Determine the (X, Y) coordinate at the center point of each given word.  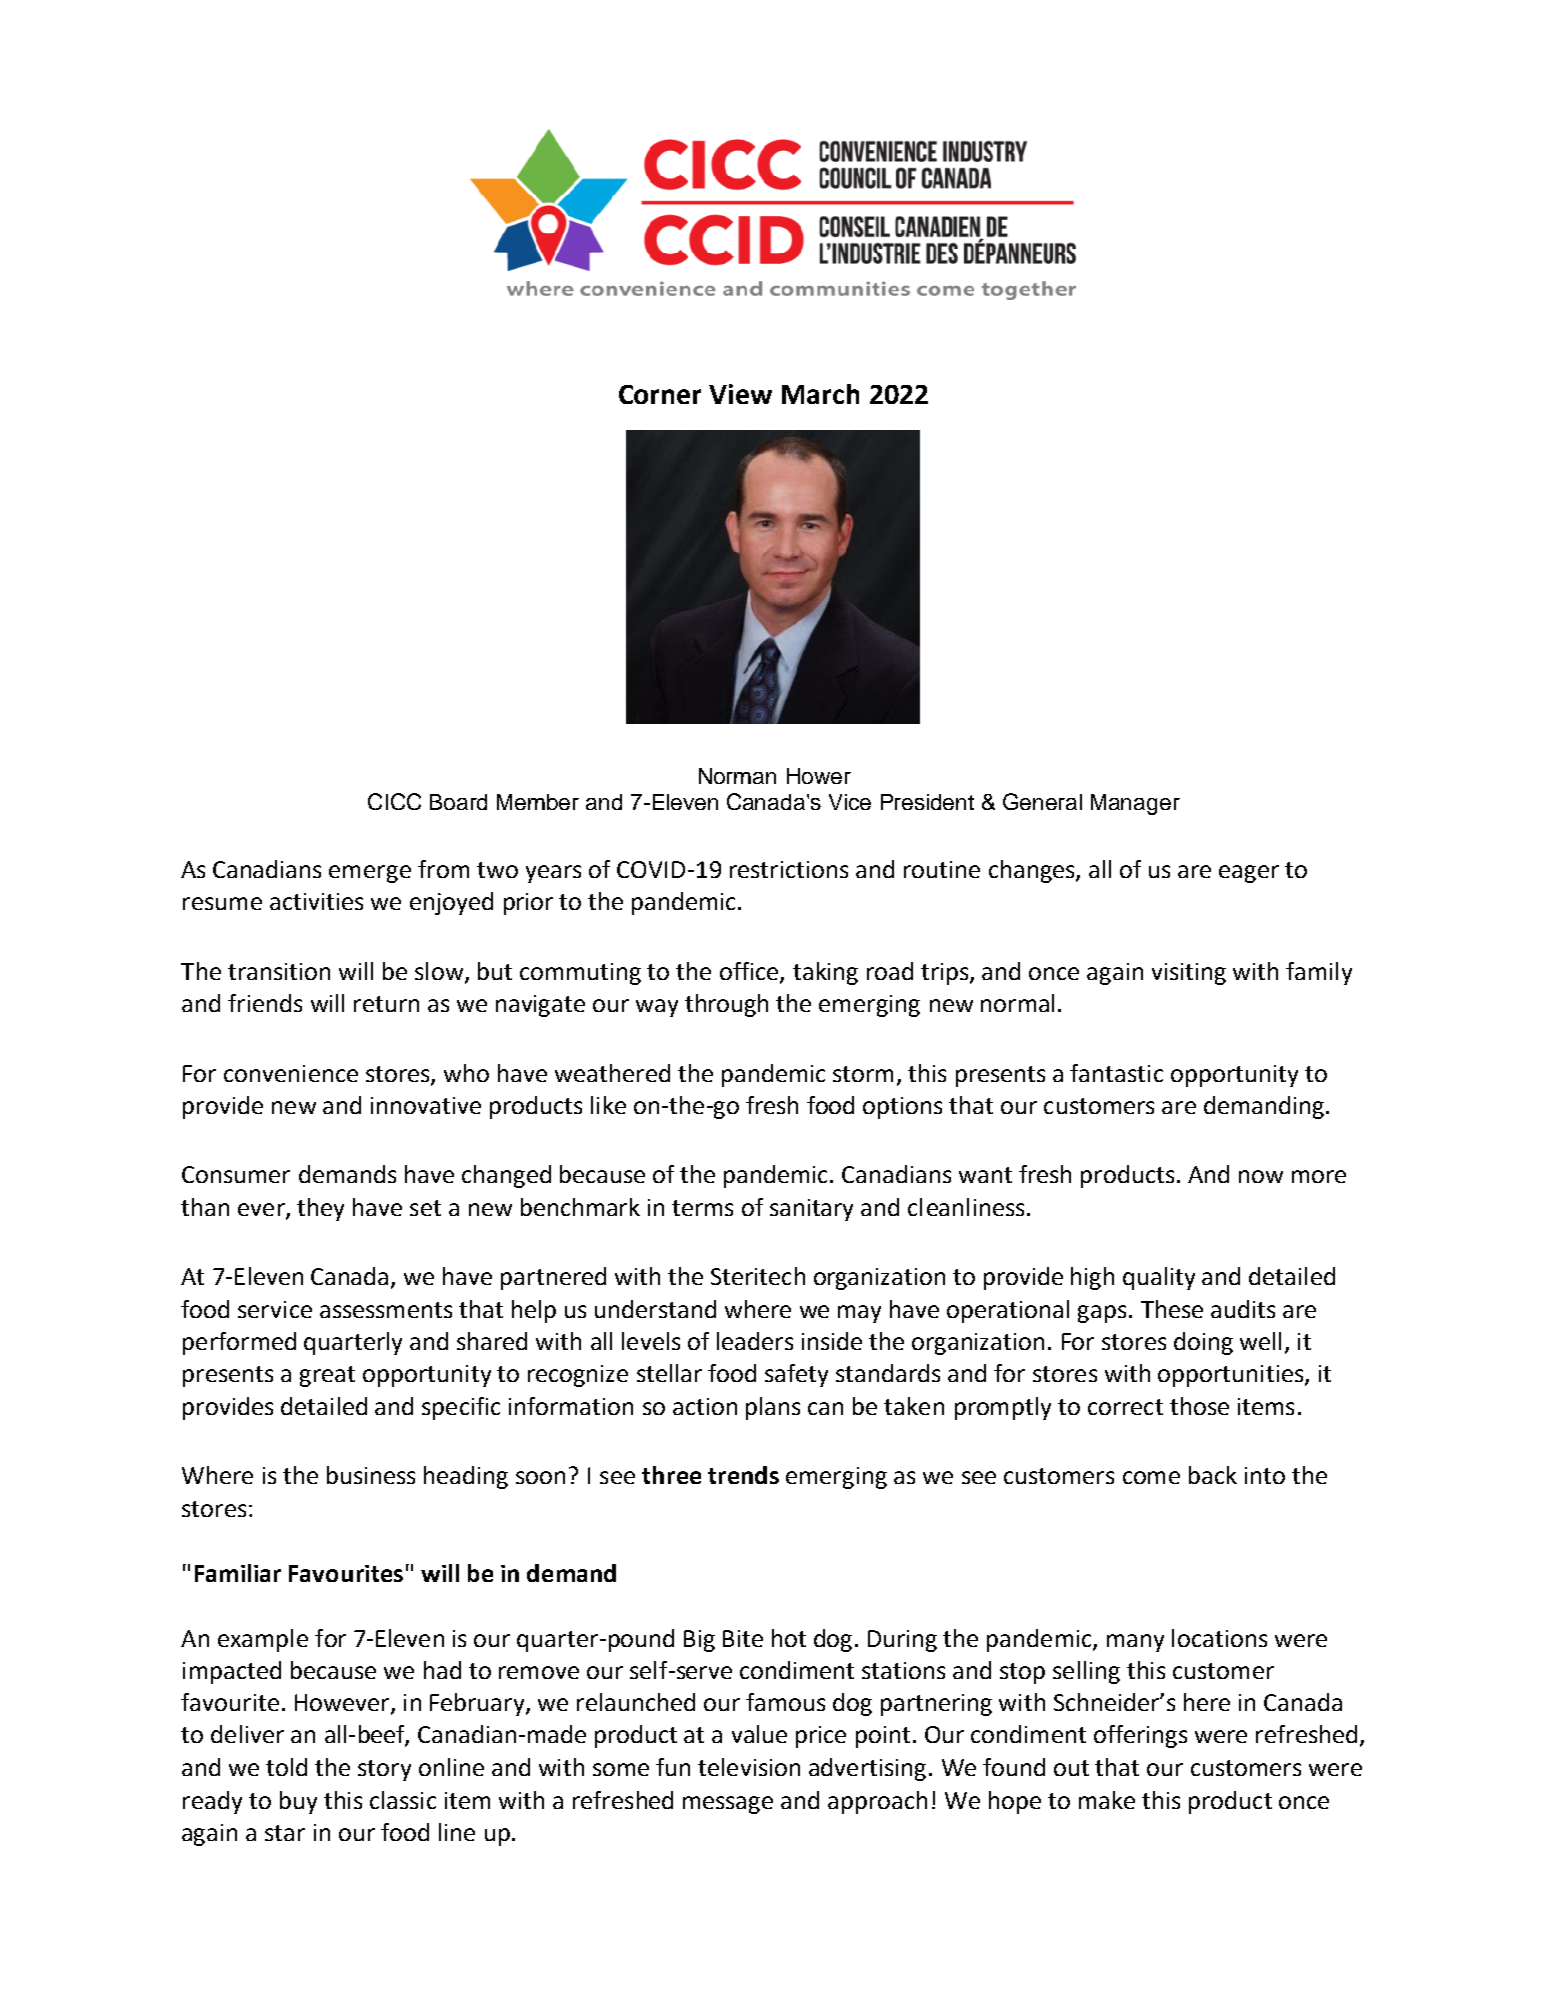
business (371, 1475)
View (740, 394)
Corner (660, 394)
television (749, 1767)
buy (298, 1802)
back (1213, 1475)
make (1107, 1800)
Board (458, 802)
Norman (737, 776)
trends (743, 1475)
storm (863, 1074)
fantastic (1116, 1073)
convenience (291, 1073)
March (820, 394)
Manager (1135, 804)
